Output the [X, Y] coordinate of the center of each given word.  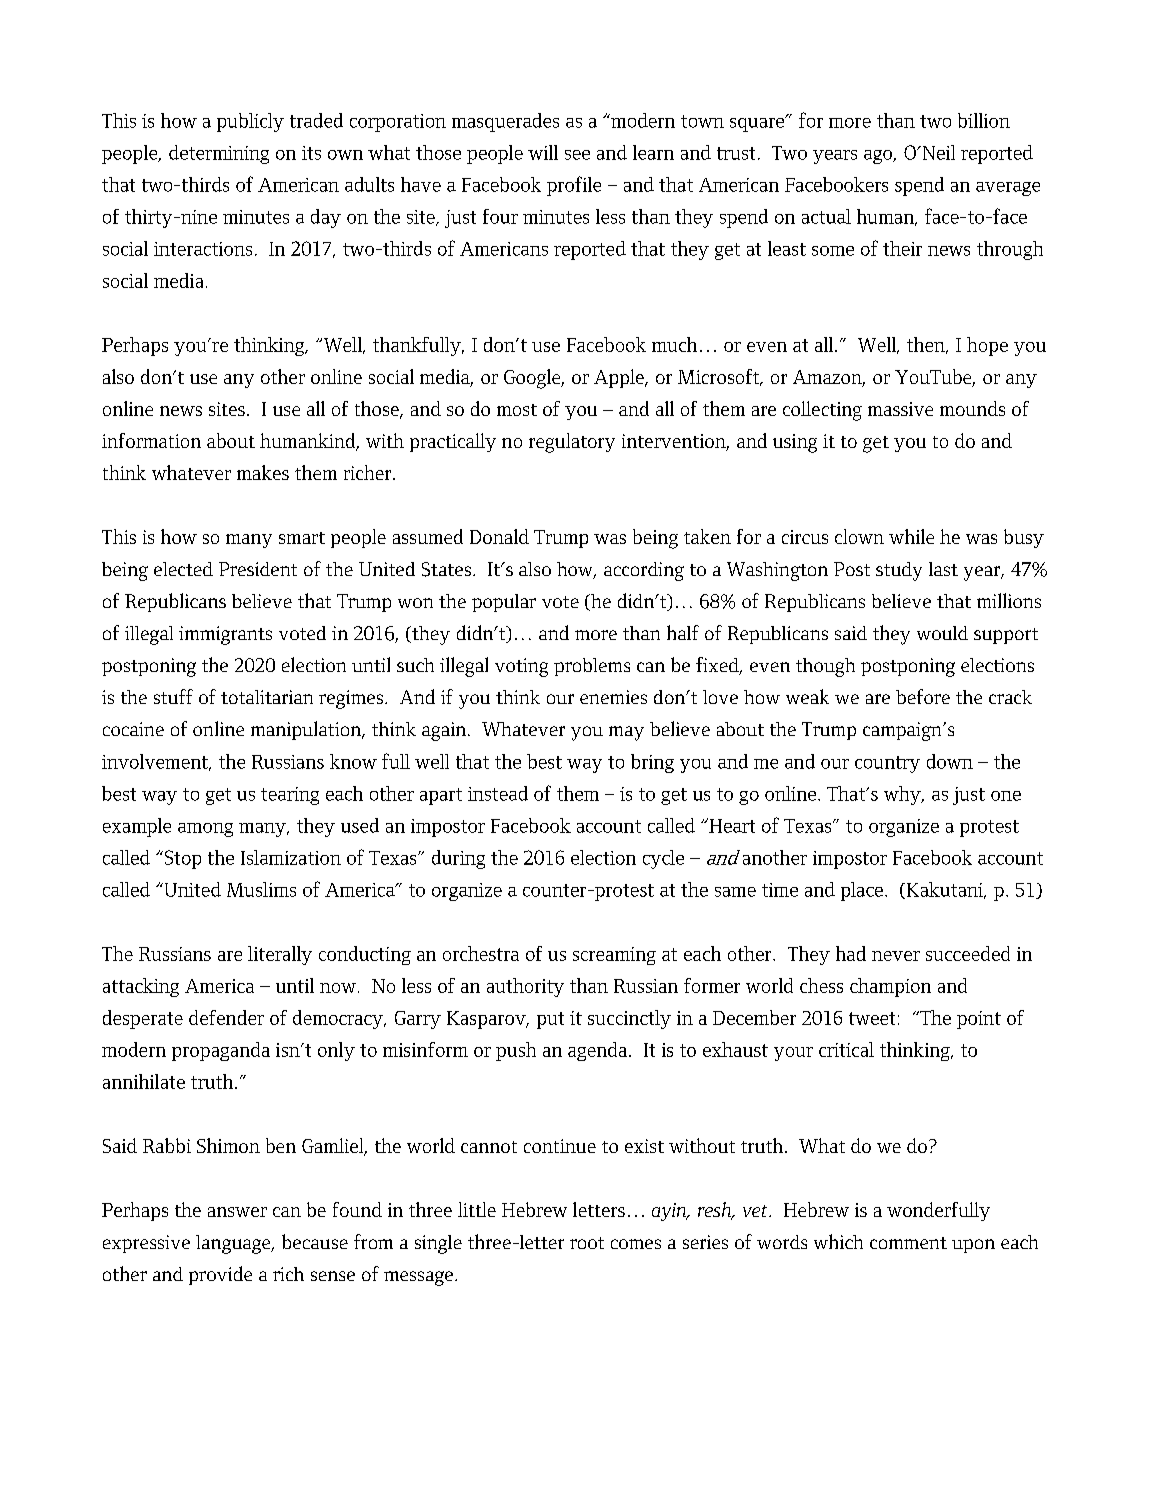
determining [219, 154]
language [234, 1244]
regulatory [572, 443]
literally [280, 955]
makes [263, 472]
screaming [614, 956]
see [577, 155]
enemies [613, 697]
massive [900, 409]
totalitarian [267, 697]
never [896, 956]
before [923, 696]
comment [908, 1243]
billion [984, 120]
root [587, 1243]
